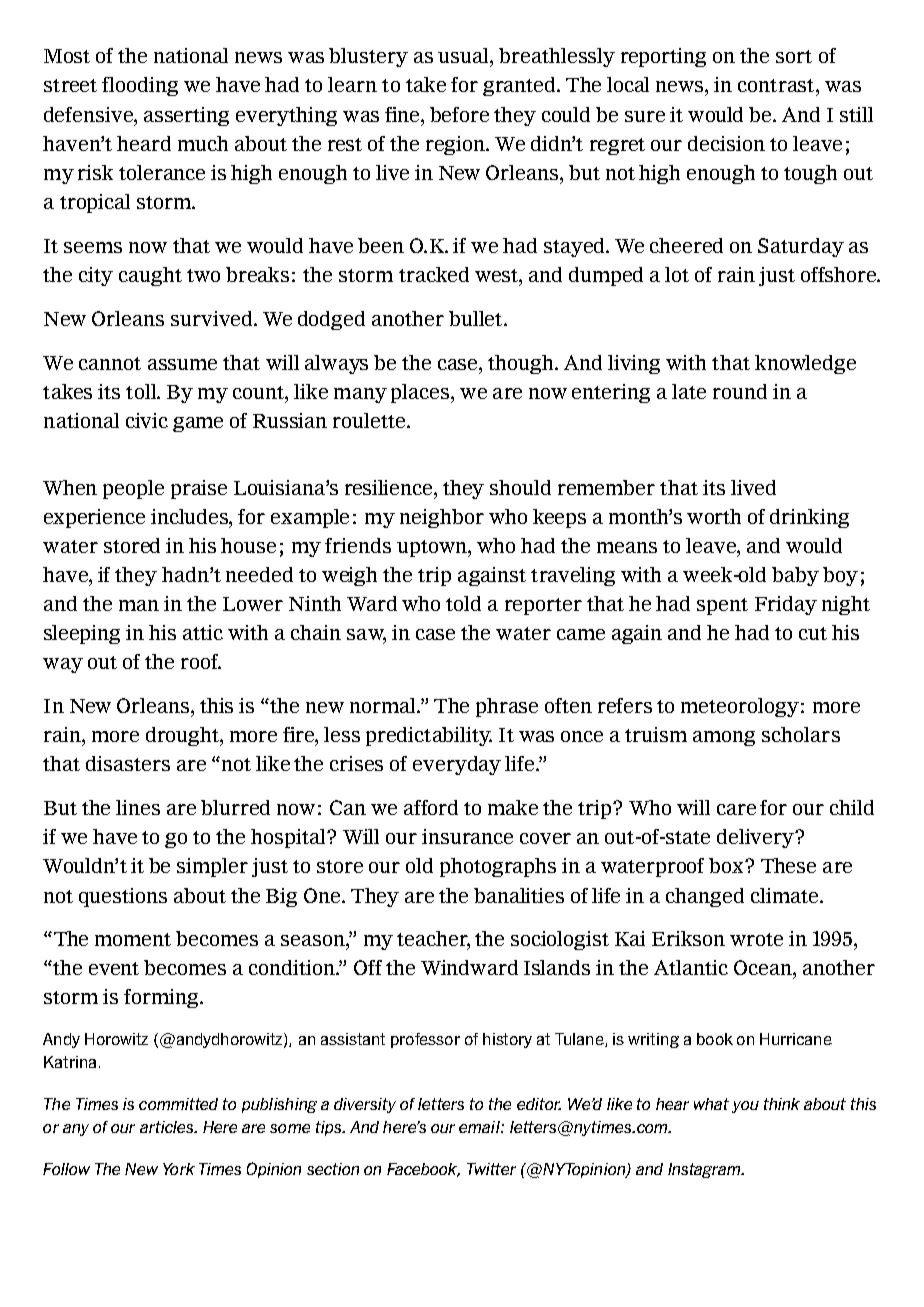  Describe the element at coordinates (745, 1107) in the screenshot. I see `you` at that location.
